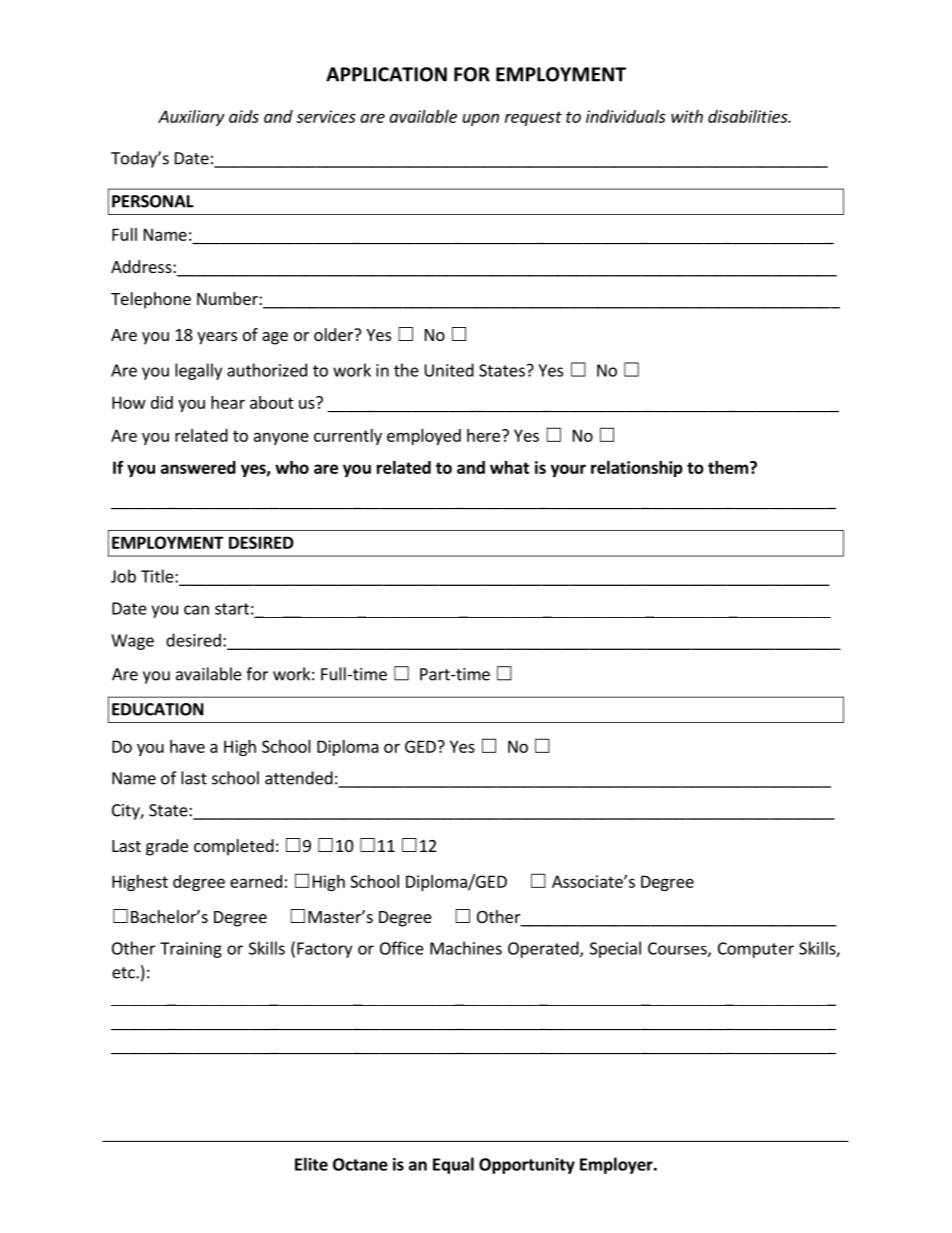 This image has width=952, height=1233. I want to click on Special, so click(615, 949).
